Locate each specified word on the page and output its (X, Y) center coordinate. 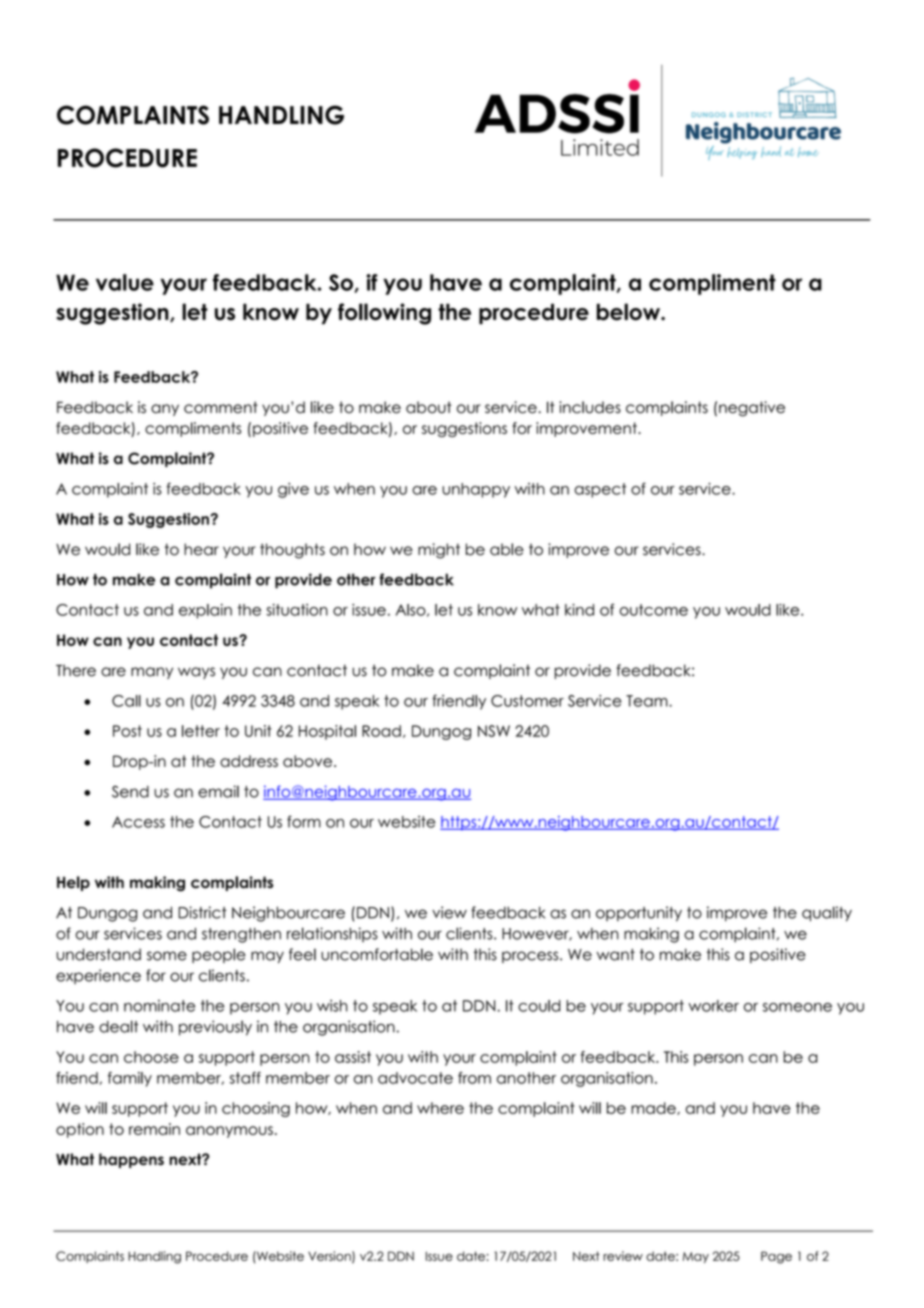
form (304, 821)
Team (648, 701)
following (384, 314)
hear (201, 549)
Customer (527, 701)
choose (151, 1057)
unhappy (476, 490)
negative (752, 409)
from (474, 1078)
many (152, 673)
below (629, 312)
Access (138, 822)
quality (827, 914)
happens (131, 1160)
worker (713, 1006)
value (125, 282)
